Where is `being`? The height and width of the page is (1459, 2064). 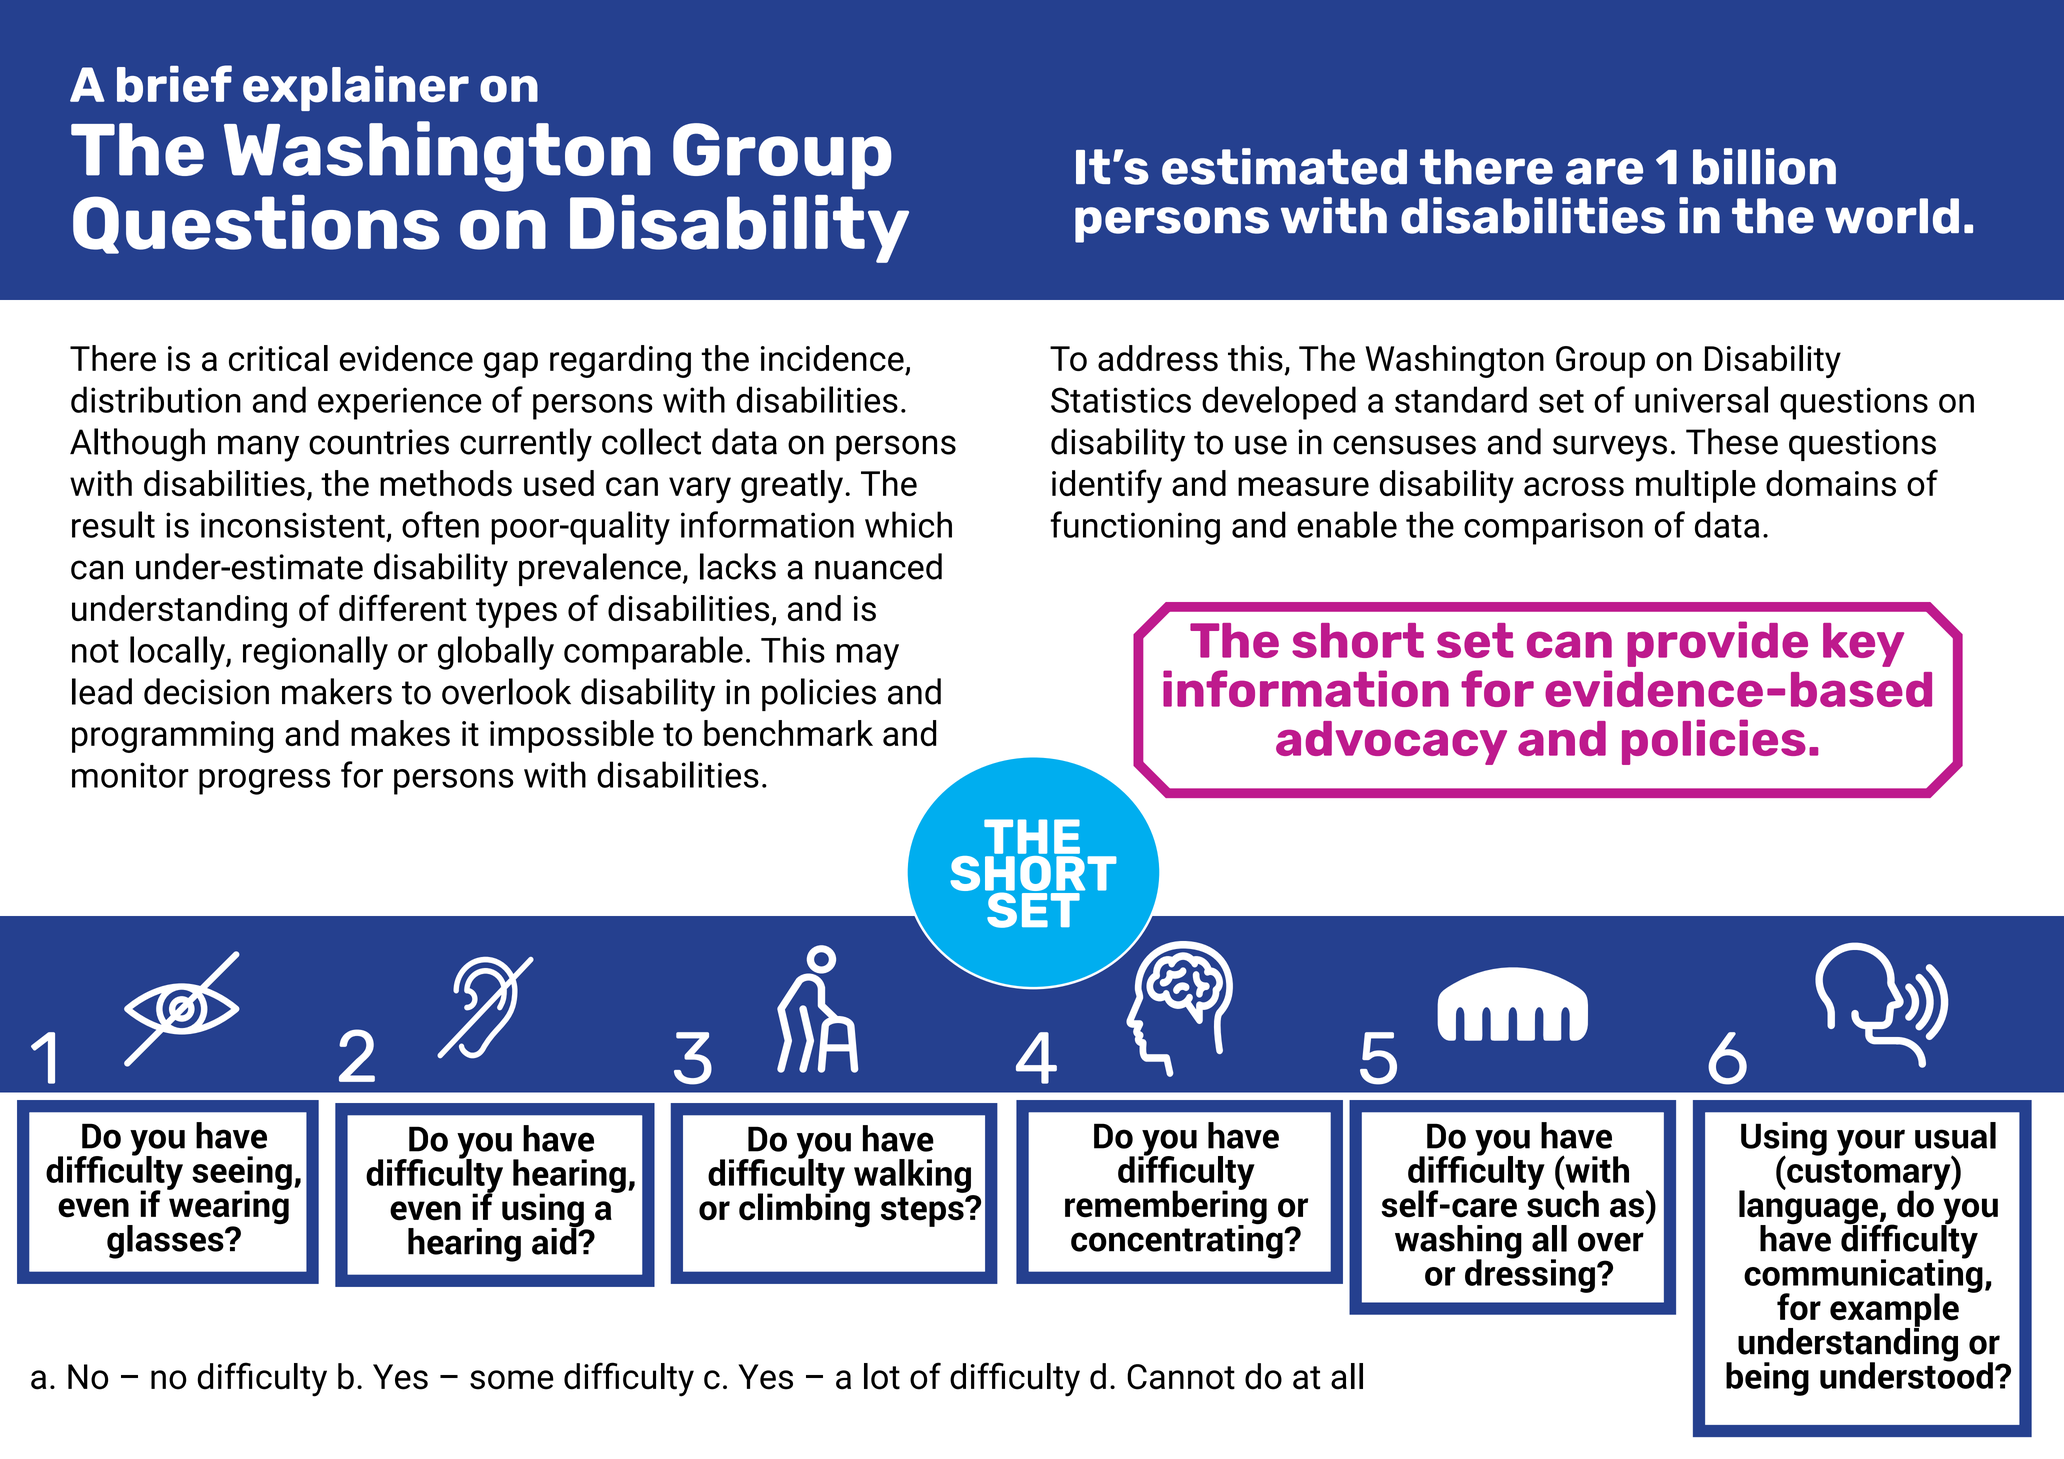
being is located at coordinates (1767, 1379).
